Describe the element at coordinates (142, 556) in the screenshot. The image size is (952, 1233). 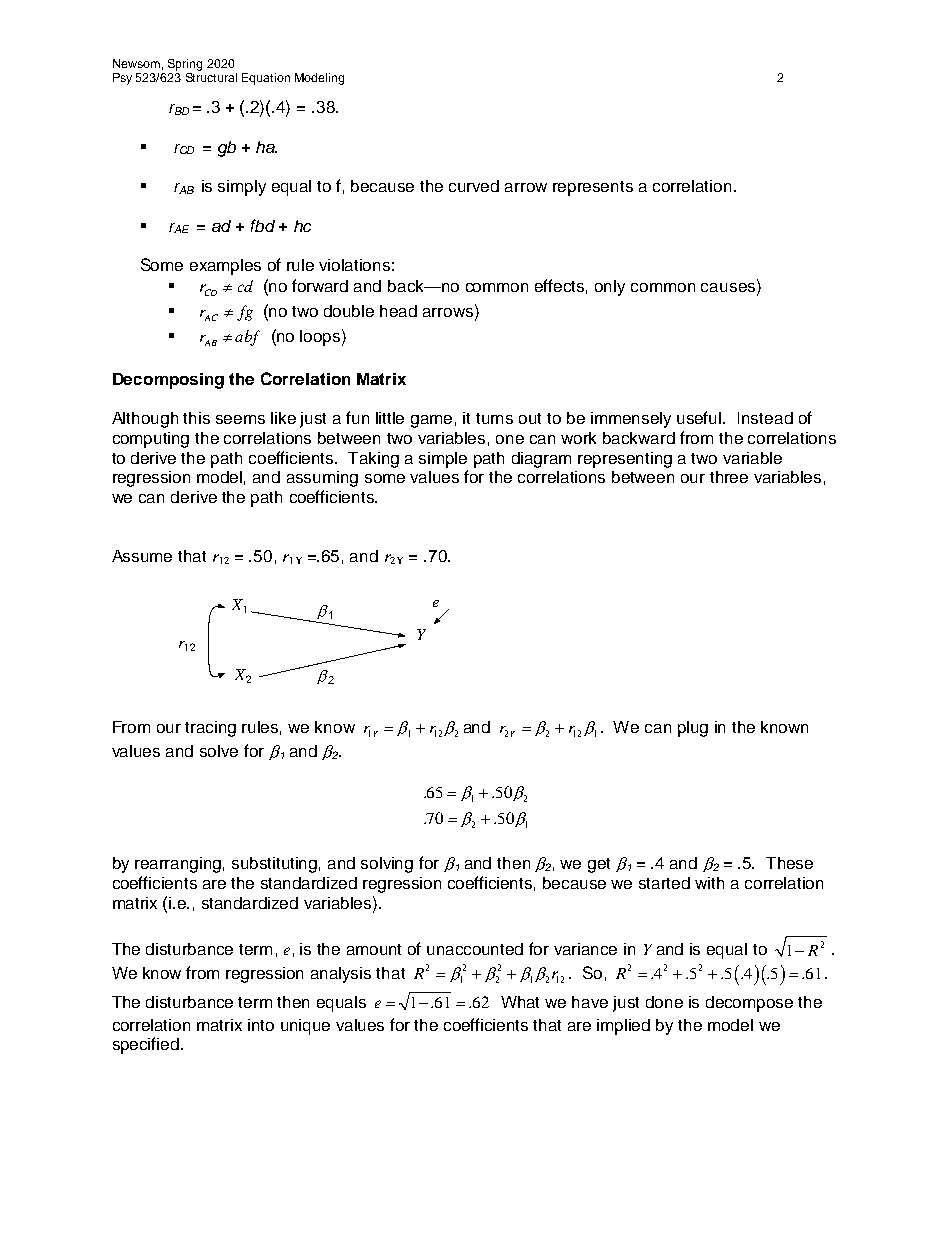
I see `Assume` at that location.
